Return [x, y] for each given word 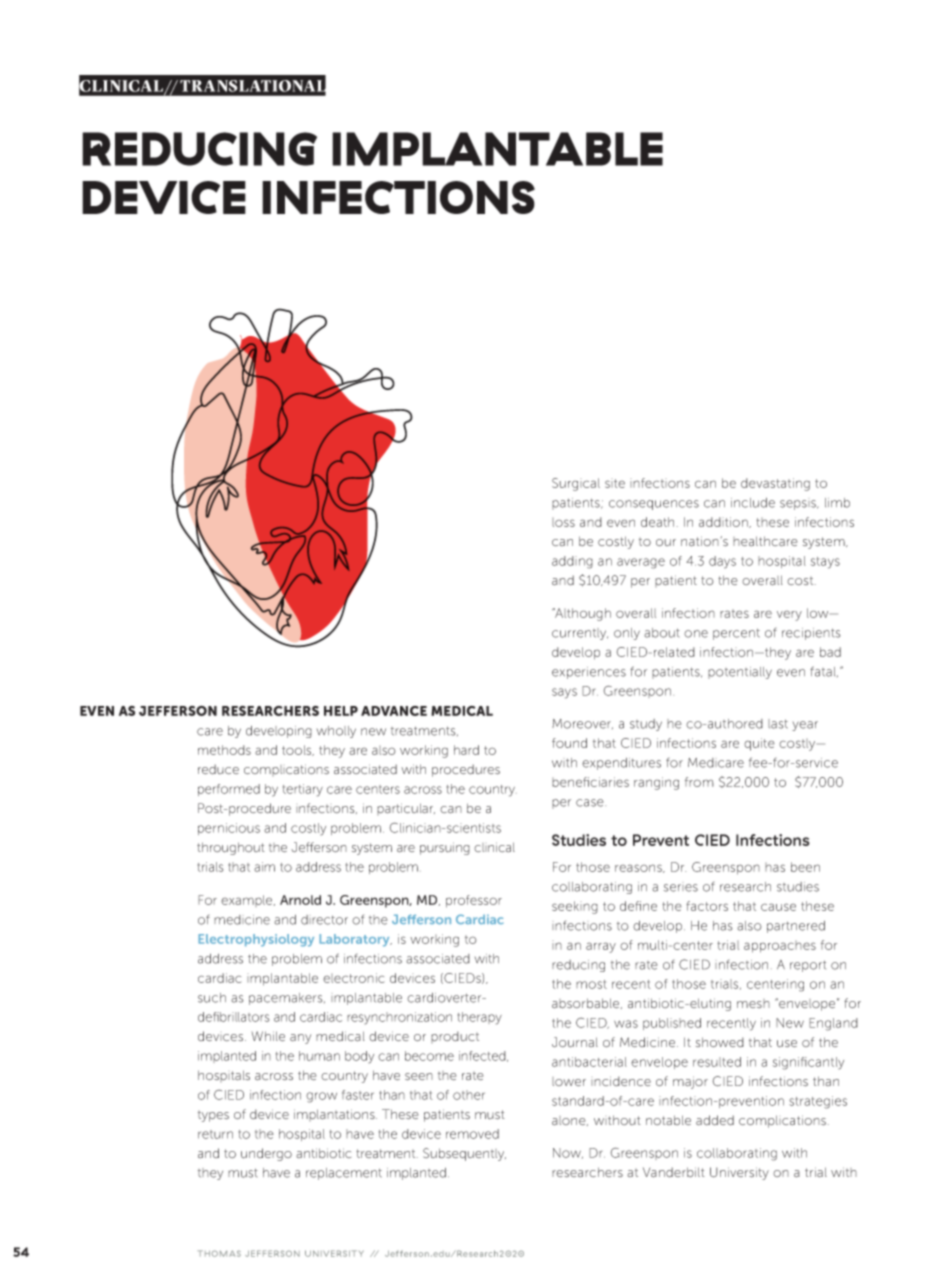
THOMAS [219, 1253]
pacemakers [287, 999]
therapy [480, 1018]
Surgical [576, 484]
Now [568, 1153]
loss [563, 522]
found [569, 743]
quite [759, 744]
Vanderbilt [674, 1172]
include [753, 503]
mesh [753, 1003]
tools [298, 750]
